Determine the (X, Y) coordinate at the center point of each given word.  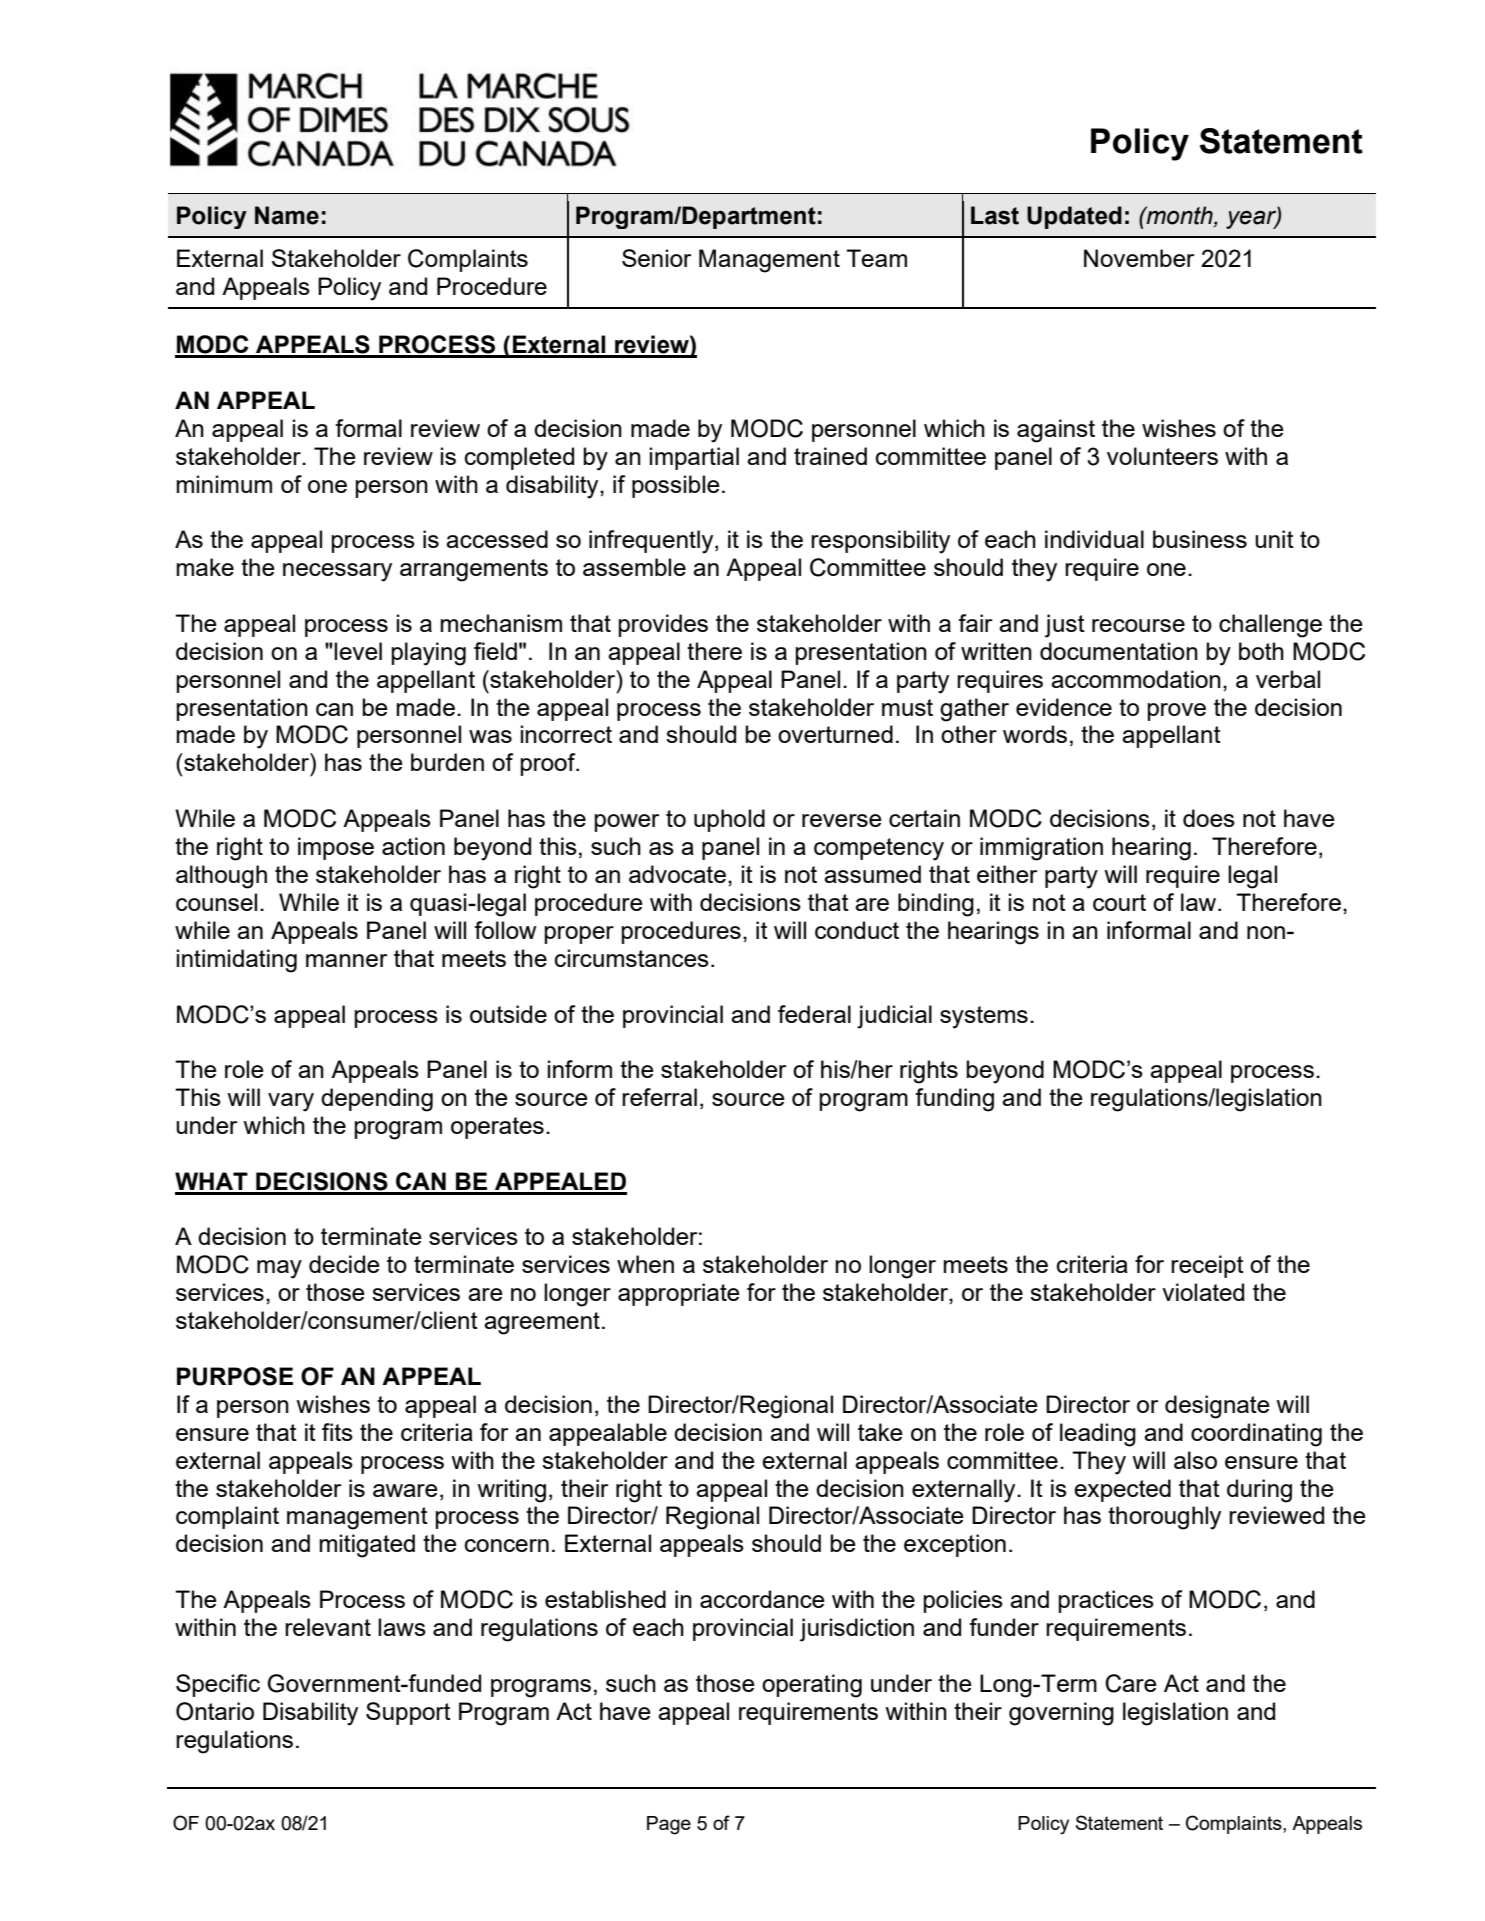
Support (408, 1713)
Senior (656, 258)
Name (287, 215)
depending (377, 1100)
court (1119, 902)
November (1139, 258)
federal (814, 1014)
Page (669, 1825)
